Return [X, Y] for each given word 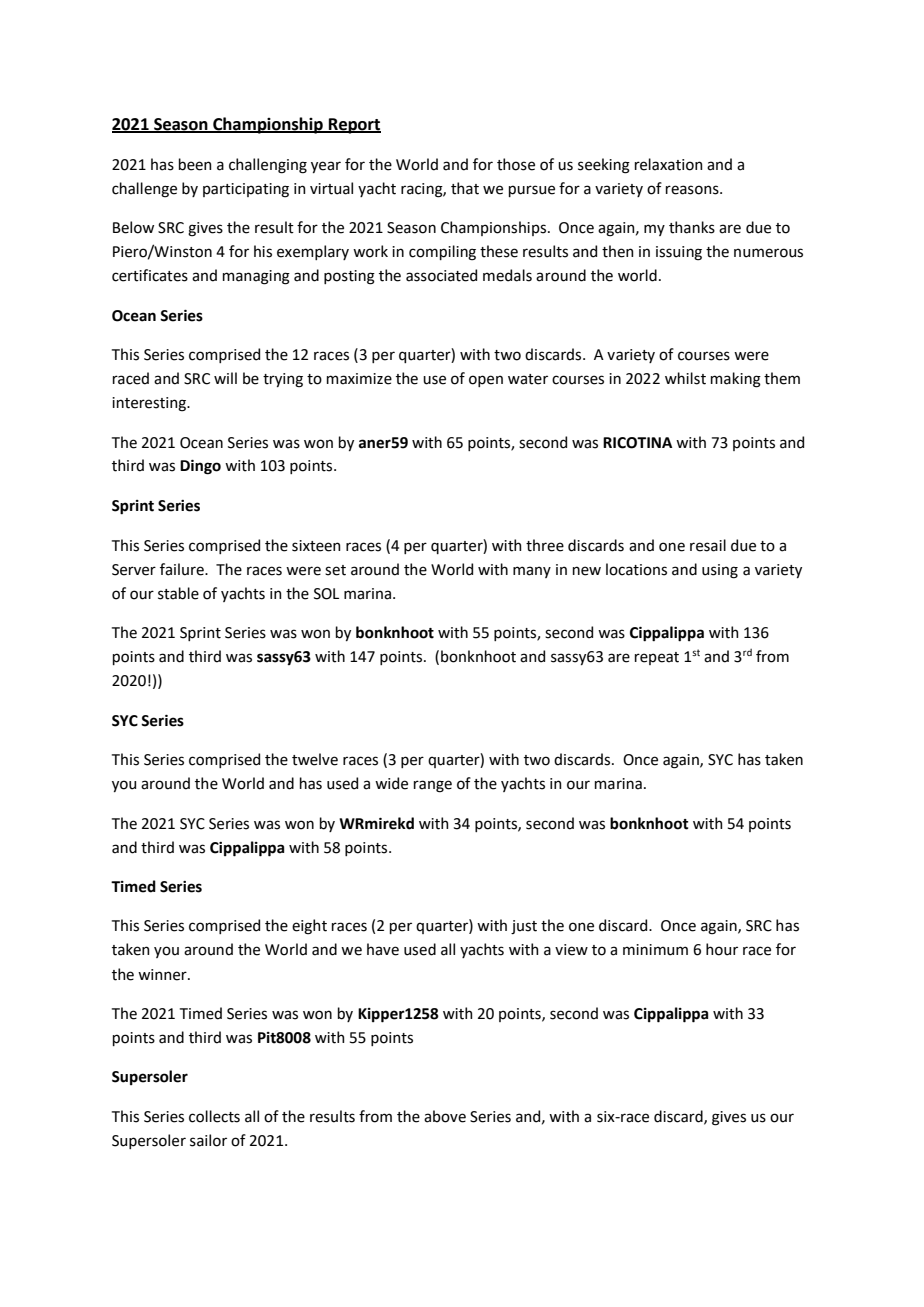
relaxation [669, 164]
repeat [657, 658]
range [433, 786]
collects [214, 1116]
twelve [315, 759]
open [486, 381]
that [465, 188]
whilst [685, 378]
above [445, 1116]
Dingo [200, 467]
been [195, 164]
